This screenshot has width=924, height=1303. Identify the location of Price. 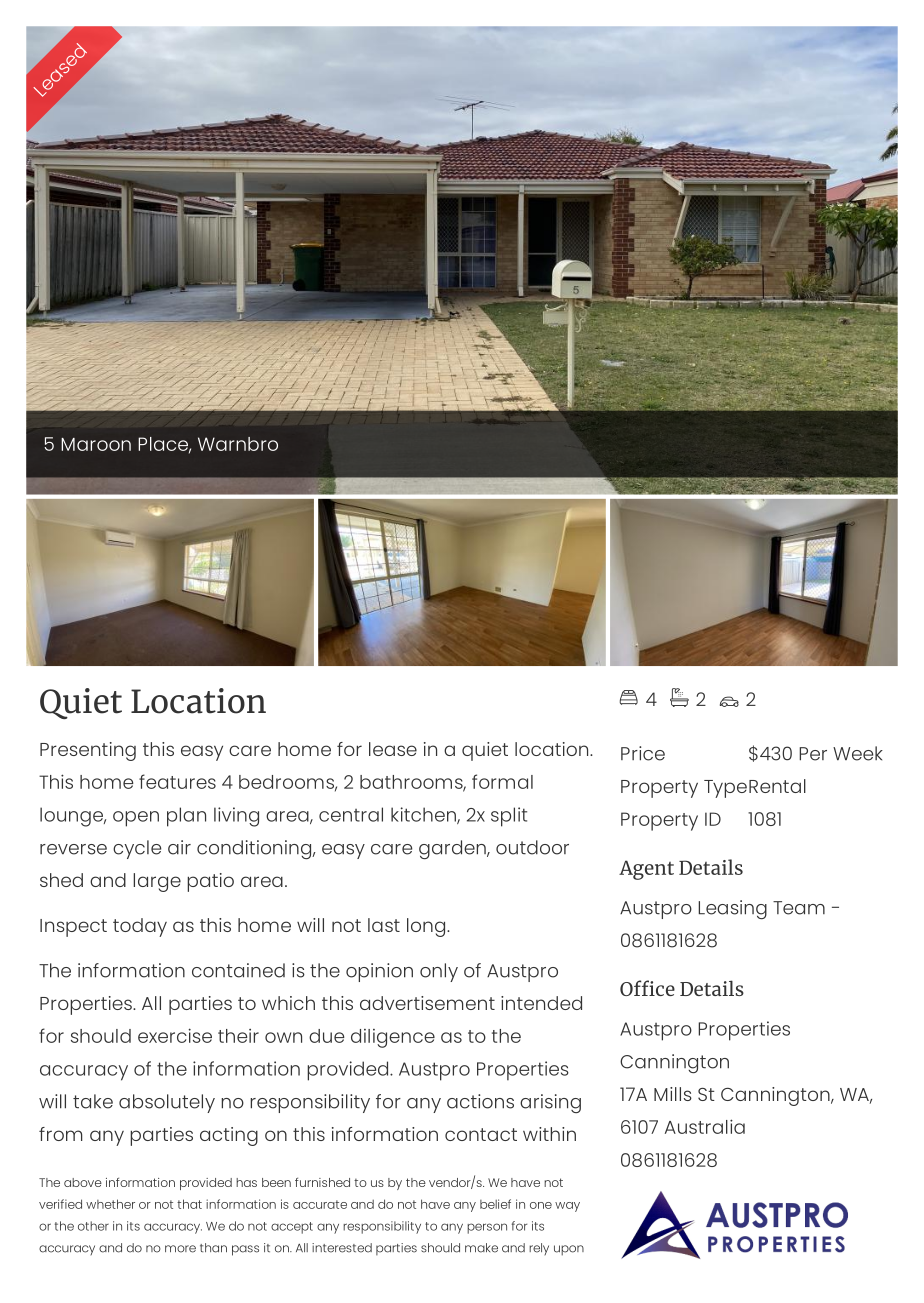
(643, 753).
